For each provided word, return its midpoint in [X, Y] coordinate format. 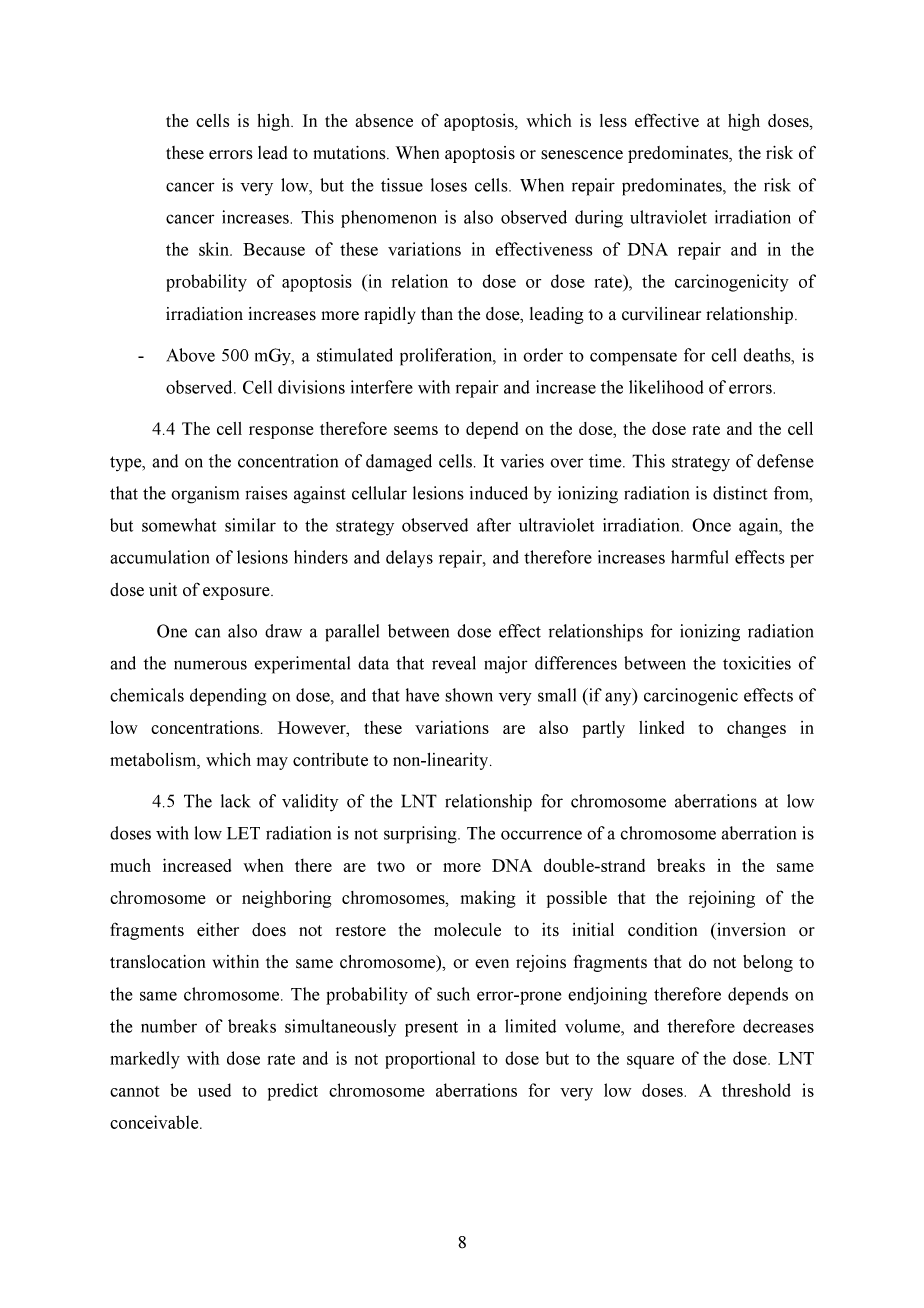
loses [449, 185]
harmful [699, 557]
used [214, 1090]
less [613, 120]
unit [163, 589]
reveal [454, 663]
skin [215, 249]
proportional [430, 1060]
